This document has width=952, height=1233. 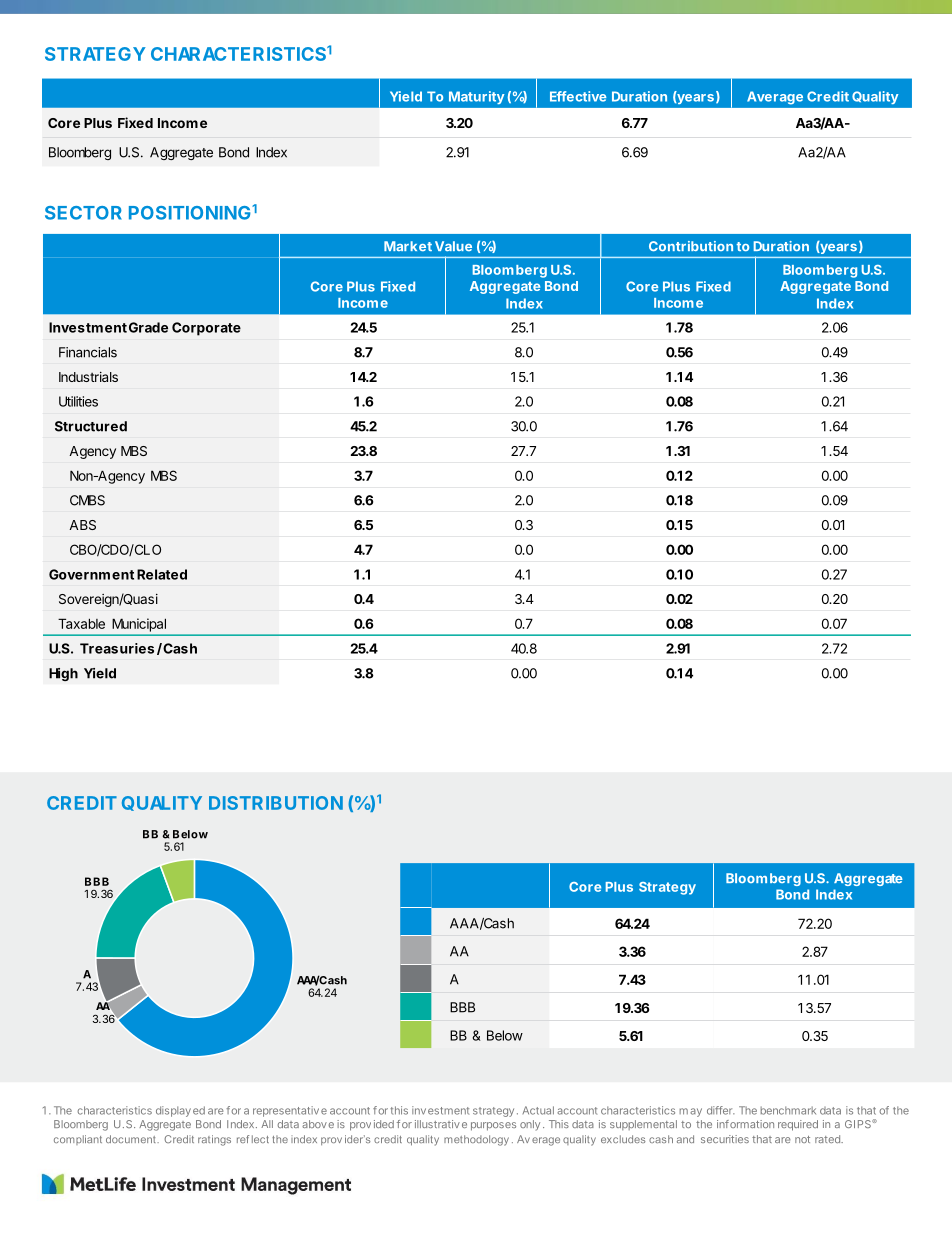 What do you see at coordinates (538, 1110) in the document?
I see `Actual` at bounding box center [538, 1110].
